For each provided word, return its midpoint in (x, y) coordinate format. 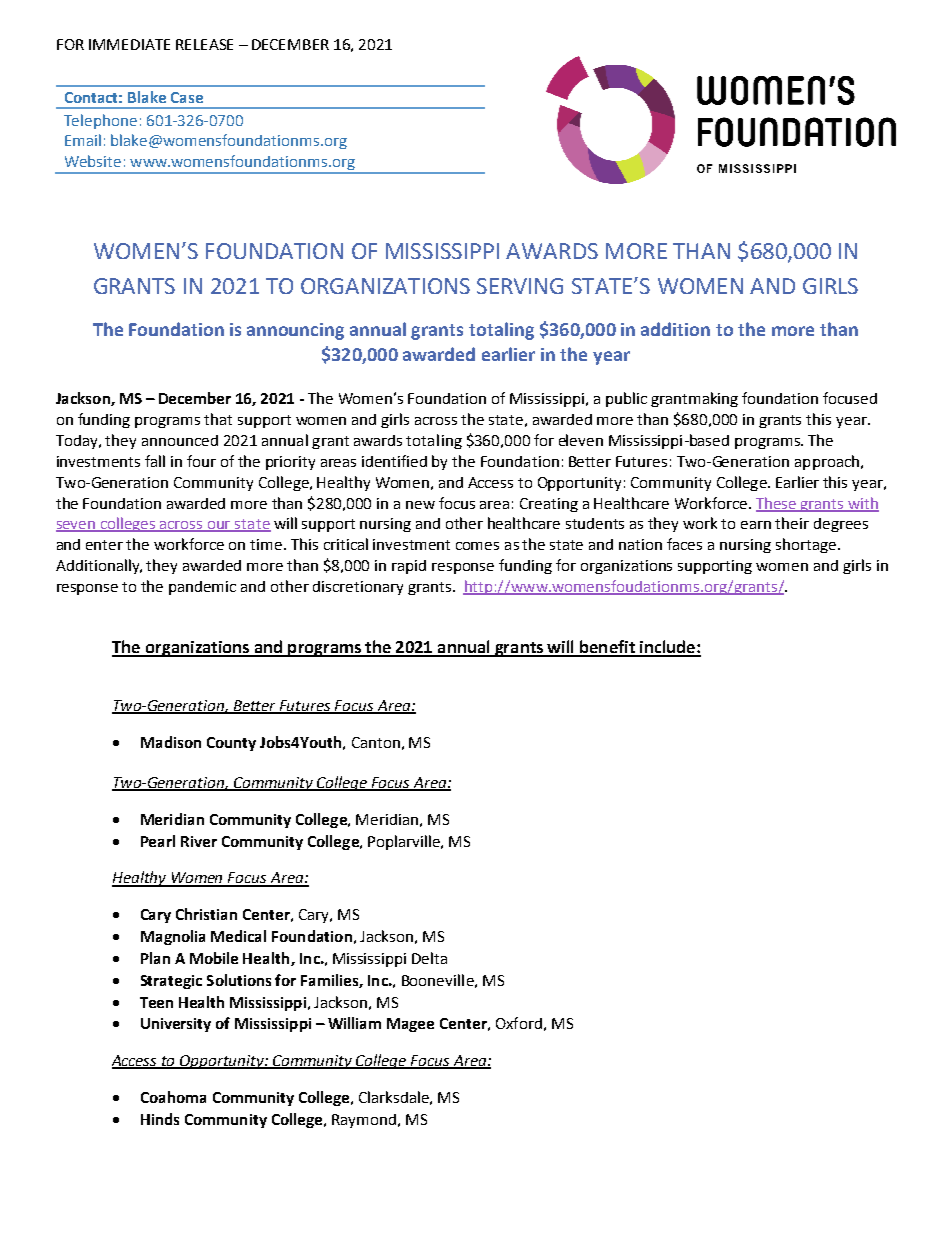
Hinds (160, 1119)
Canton (376, 742)
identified (394, 461)
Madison (171, 742)
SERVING (520, 286)
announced (180, 440)
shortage (806, 545)
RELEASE (204, 44)
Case (187, 97)
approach (827, 462)
